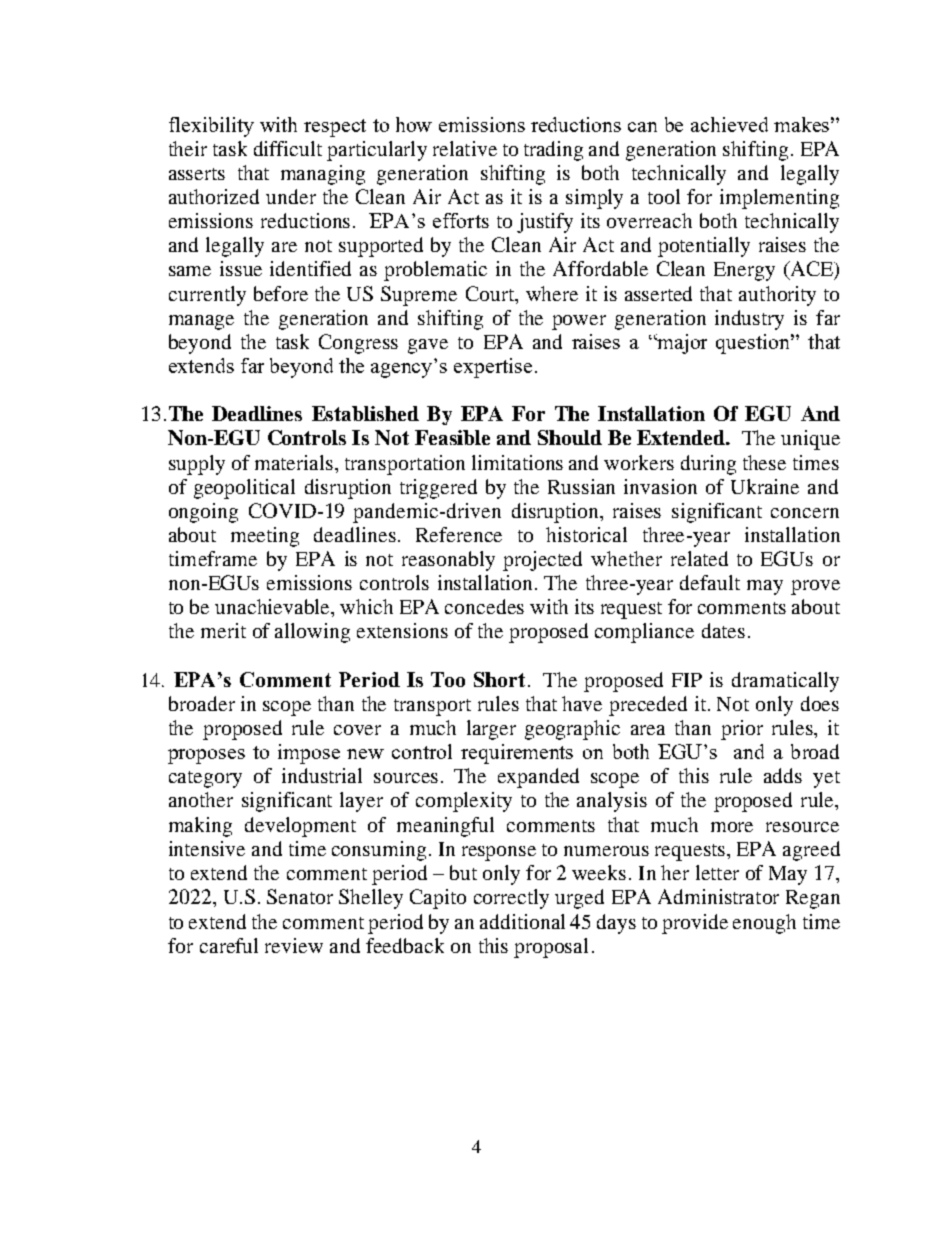 This image has height=1233, width=952. What do you see at coordinates (465, 148) in the image?
I see `relative` at bounding box center [465, 148].
